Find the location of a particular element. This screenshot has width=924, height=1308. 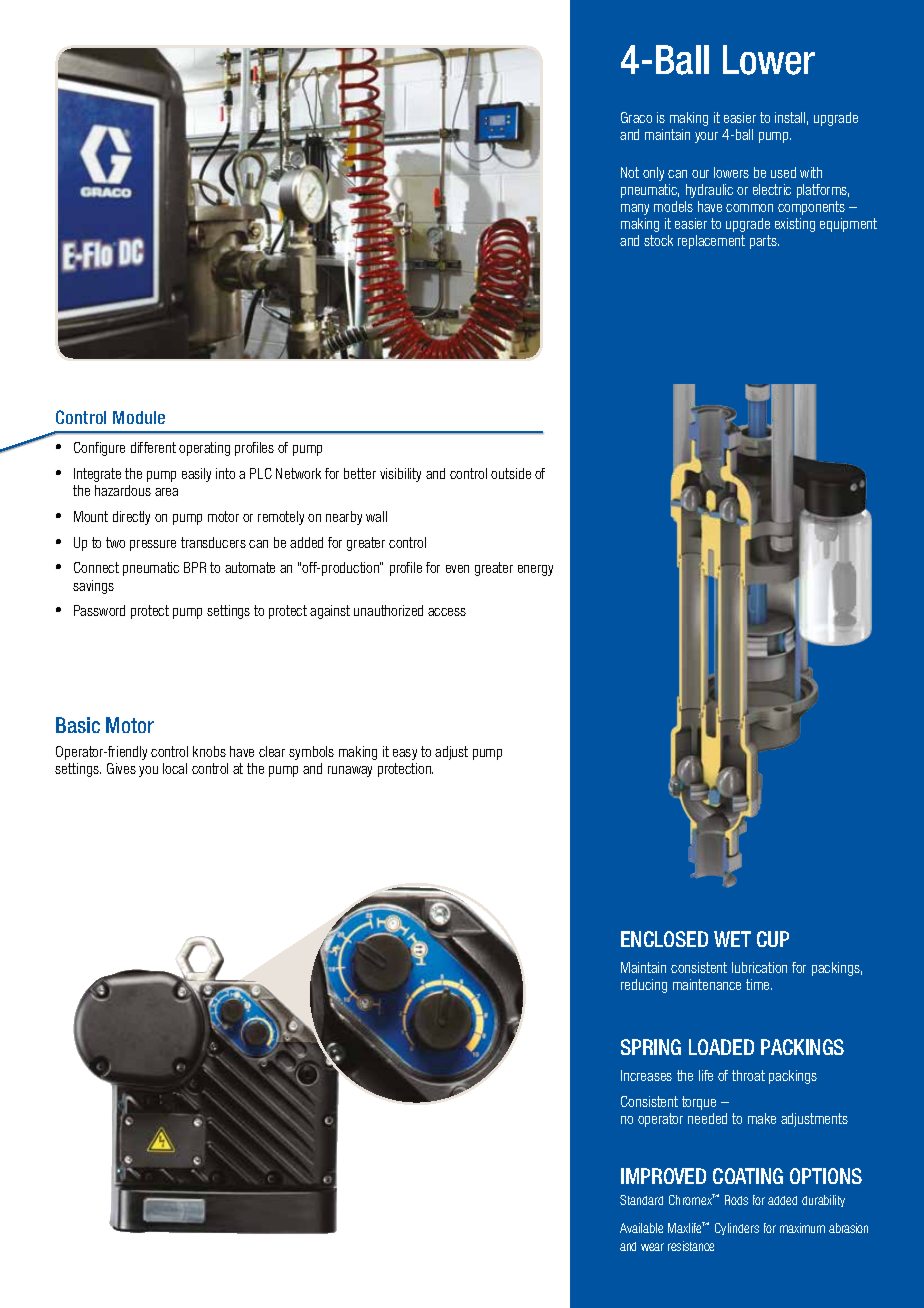

Standard is located at coordinates (641, 1200).
